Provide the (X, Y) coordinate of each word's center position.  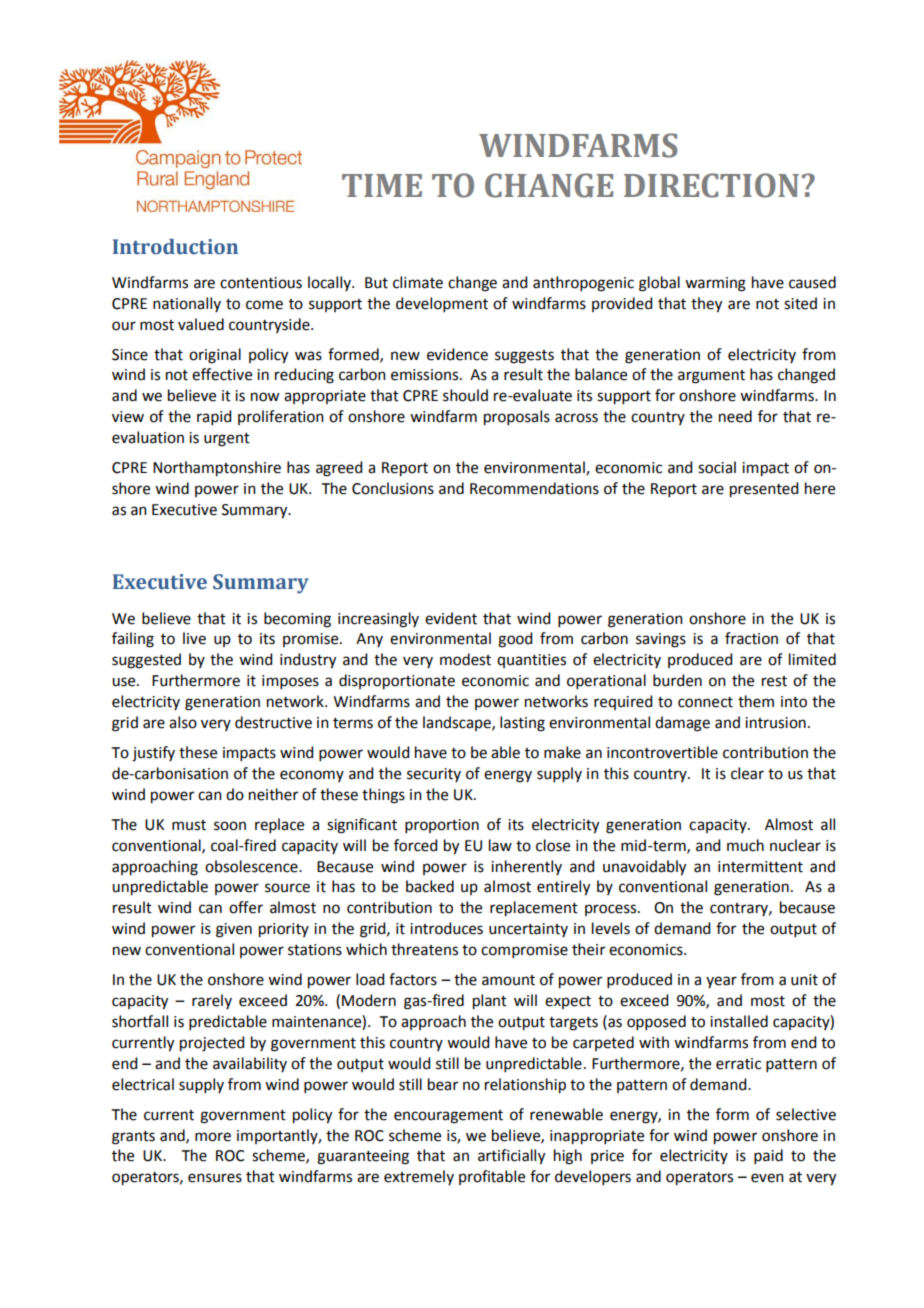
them (756, 701)
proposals (517, 418)
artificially (511, 1157)
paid (768, 1156)
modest (465, 659)
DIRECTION (711, 185)
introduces (446, 928)
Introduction (175, 247)
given (234, 930)
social (717, 467)
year (721, 982)
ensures (215, 1178)
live (194, 638)
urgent (227, 440)
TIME (382, 185)
